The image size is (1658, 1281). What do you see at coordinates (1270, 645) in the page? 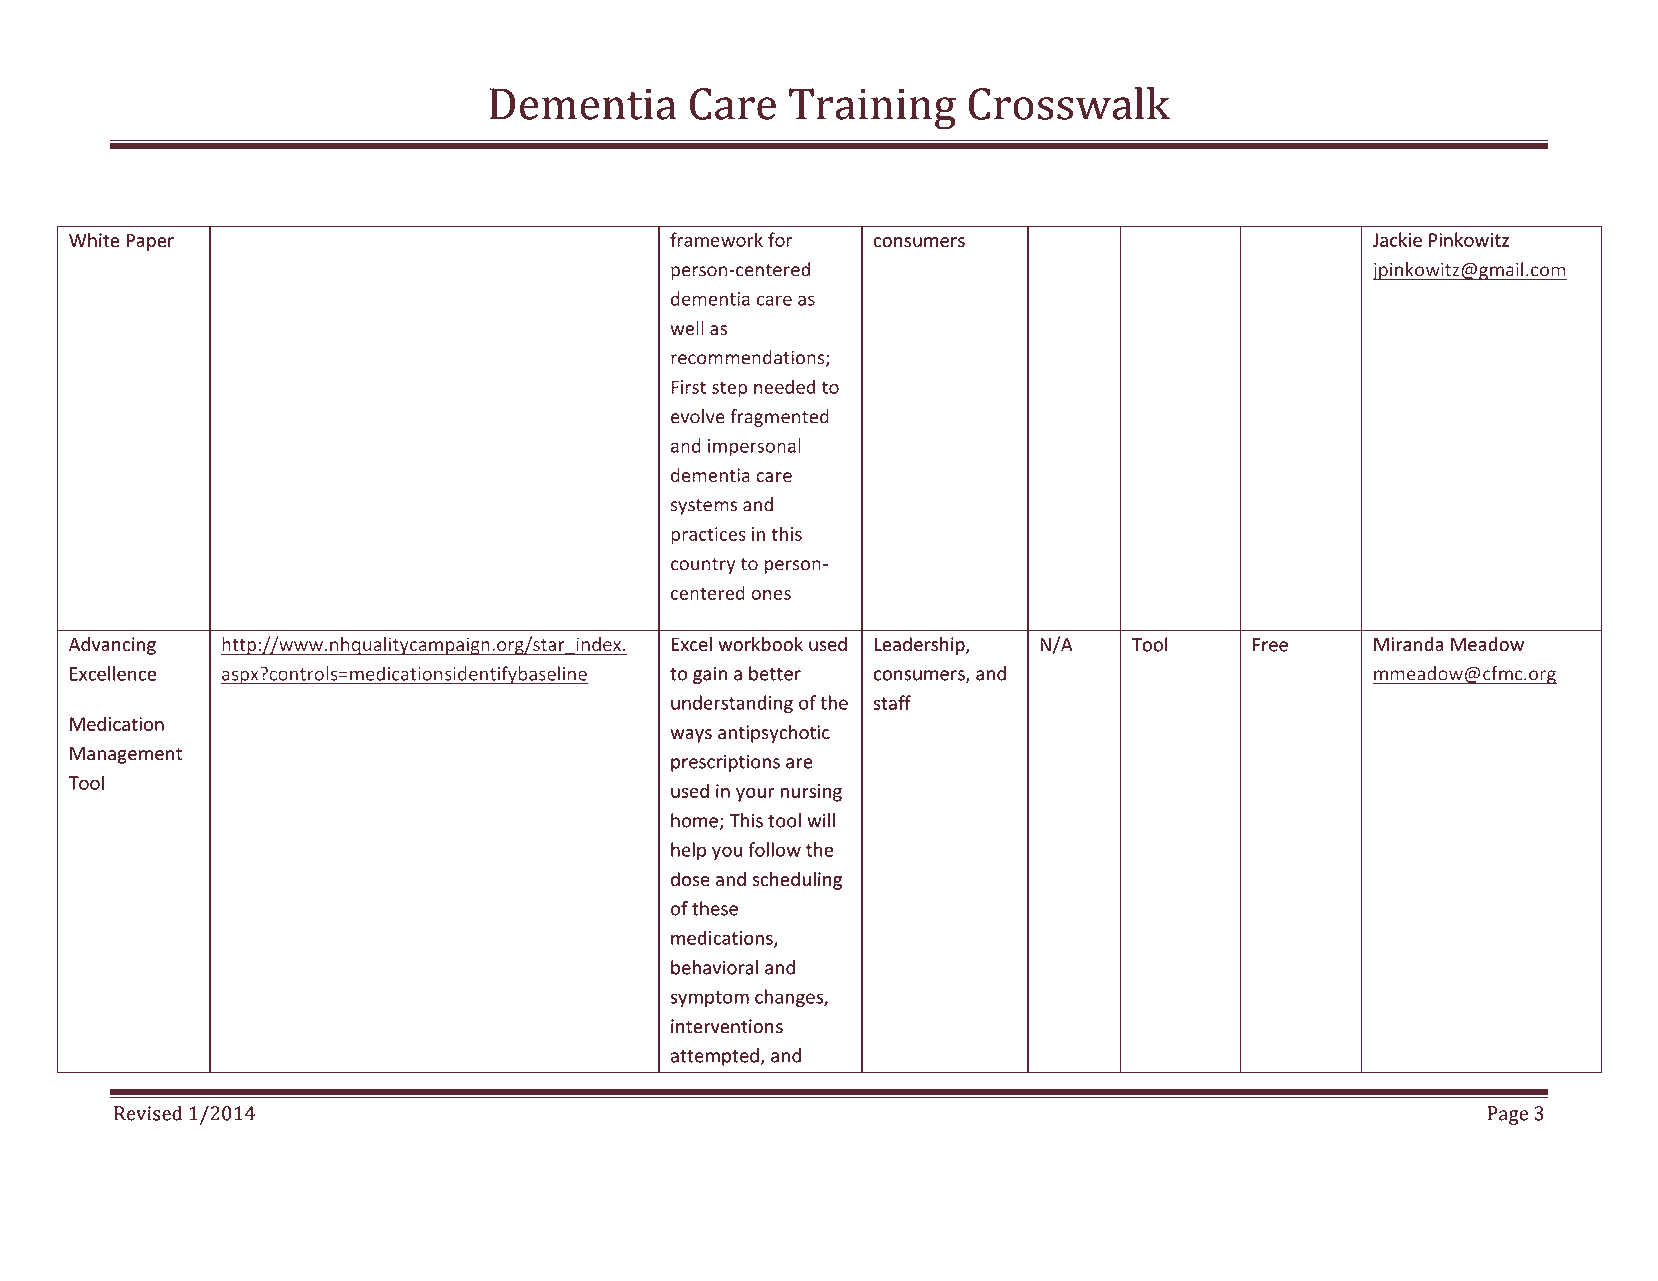
I see `Free` at bounding box center [1270, 645].
